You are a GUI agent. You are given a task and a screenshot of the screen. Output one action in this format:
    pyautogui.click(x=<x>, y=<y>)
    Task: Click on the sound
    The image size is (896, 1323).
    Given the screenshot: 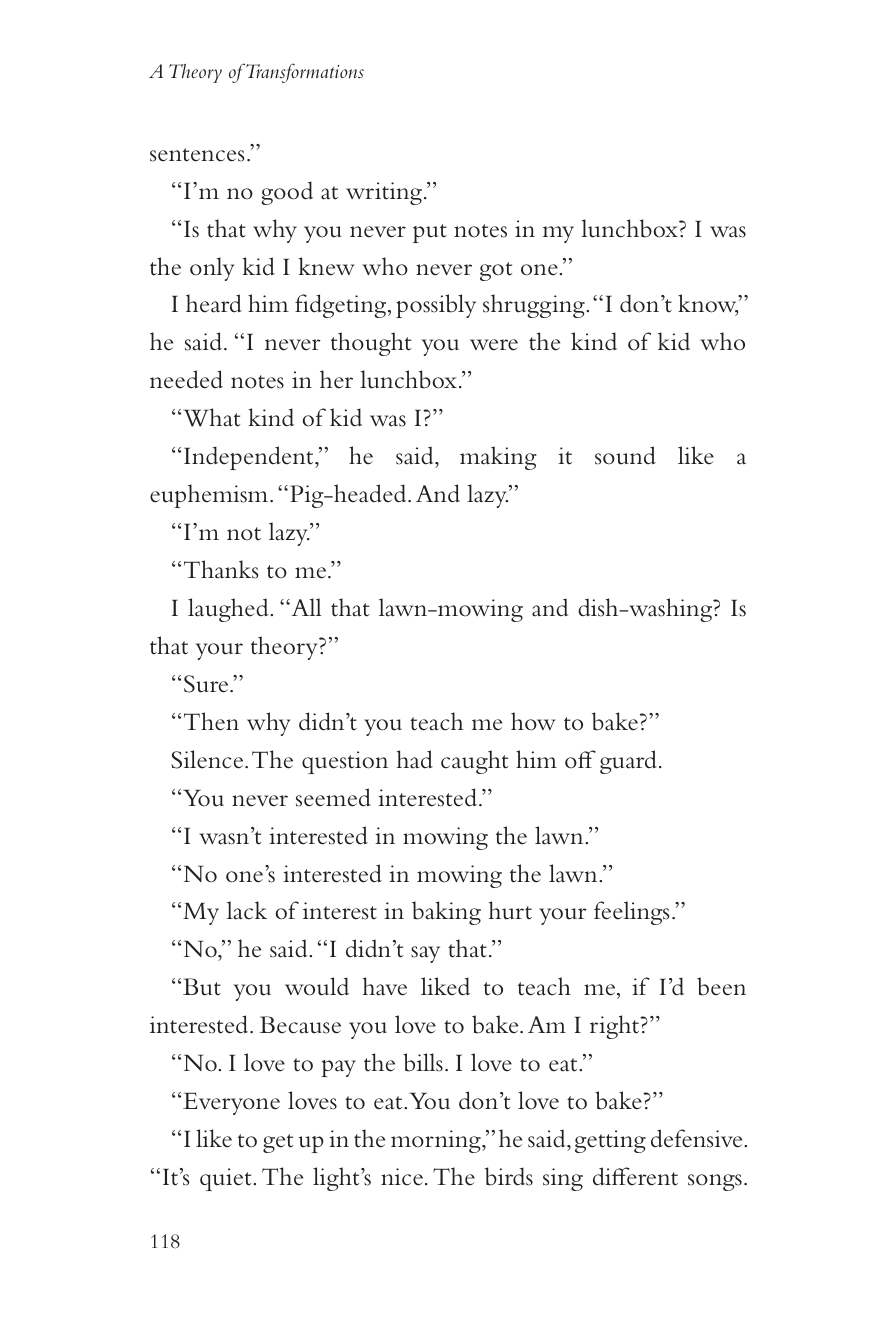 What is the action you would take?
    pyautogui.click(x=625, y=455)
